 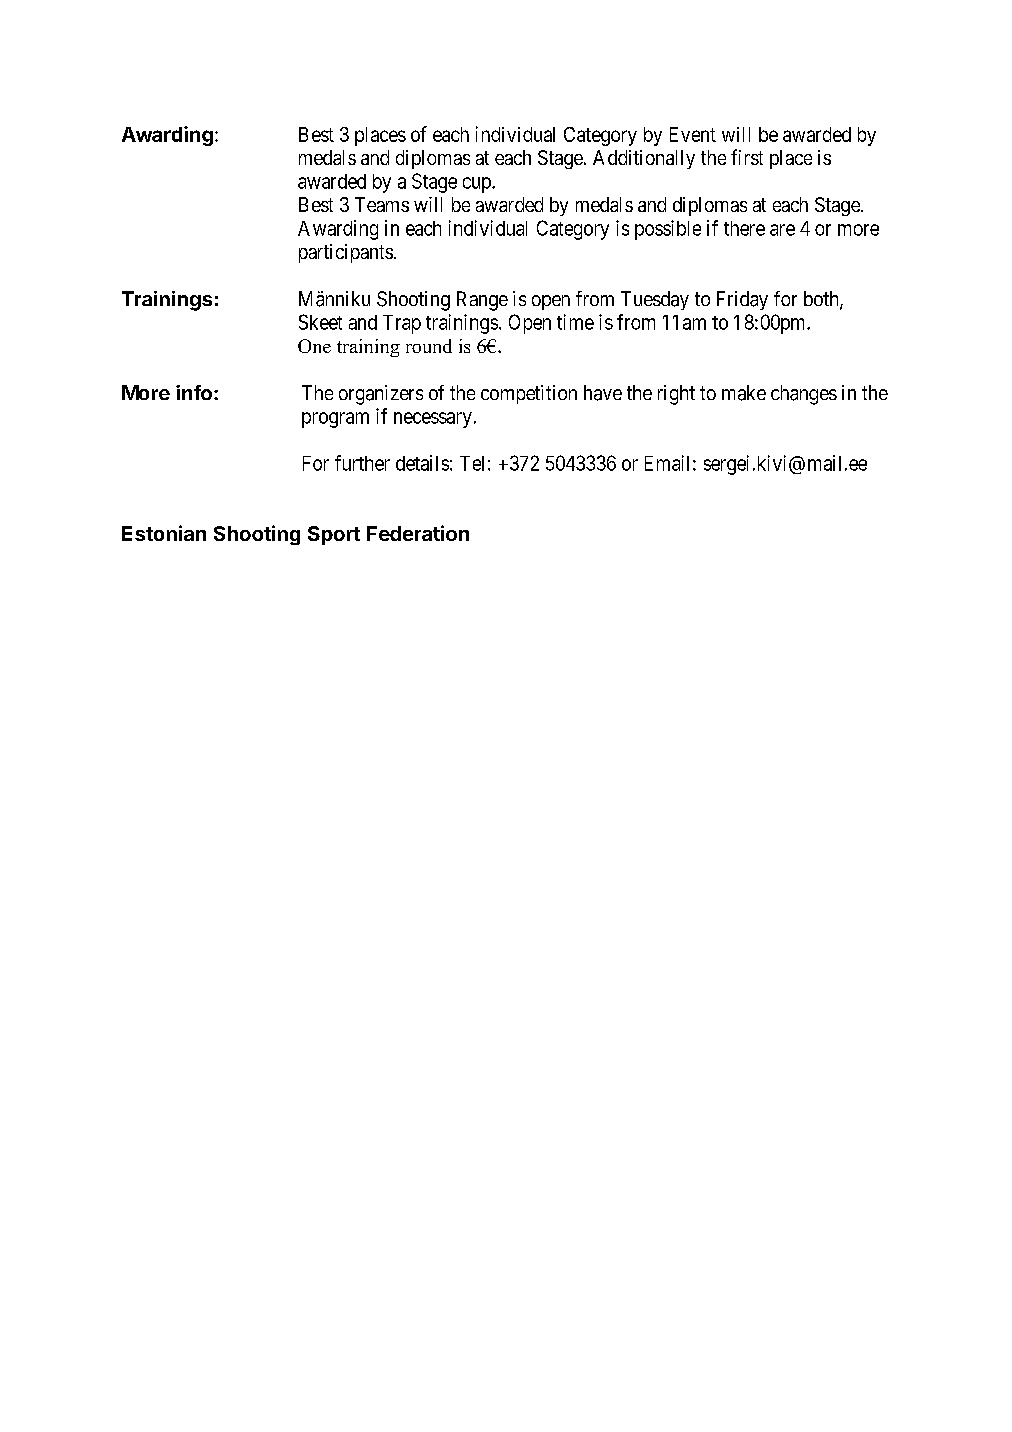 What do you see at coordinates (747, 157) in the screenshot?
I see `first` at bounding box center [747, 157].
